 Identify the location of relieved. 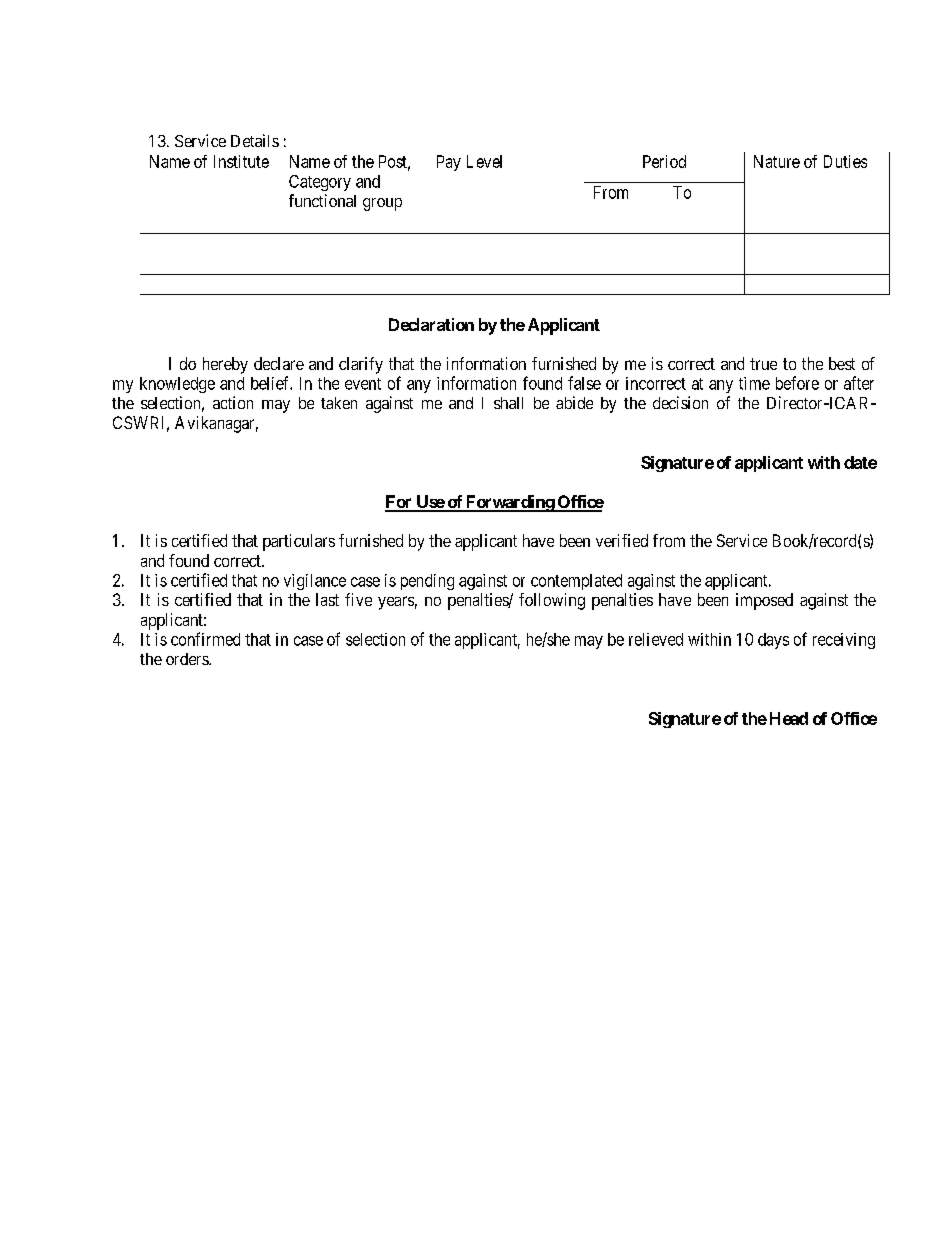
(656, 639).
